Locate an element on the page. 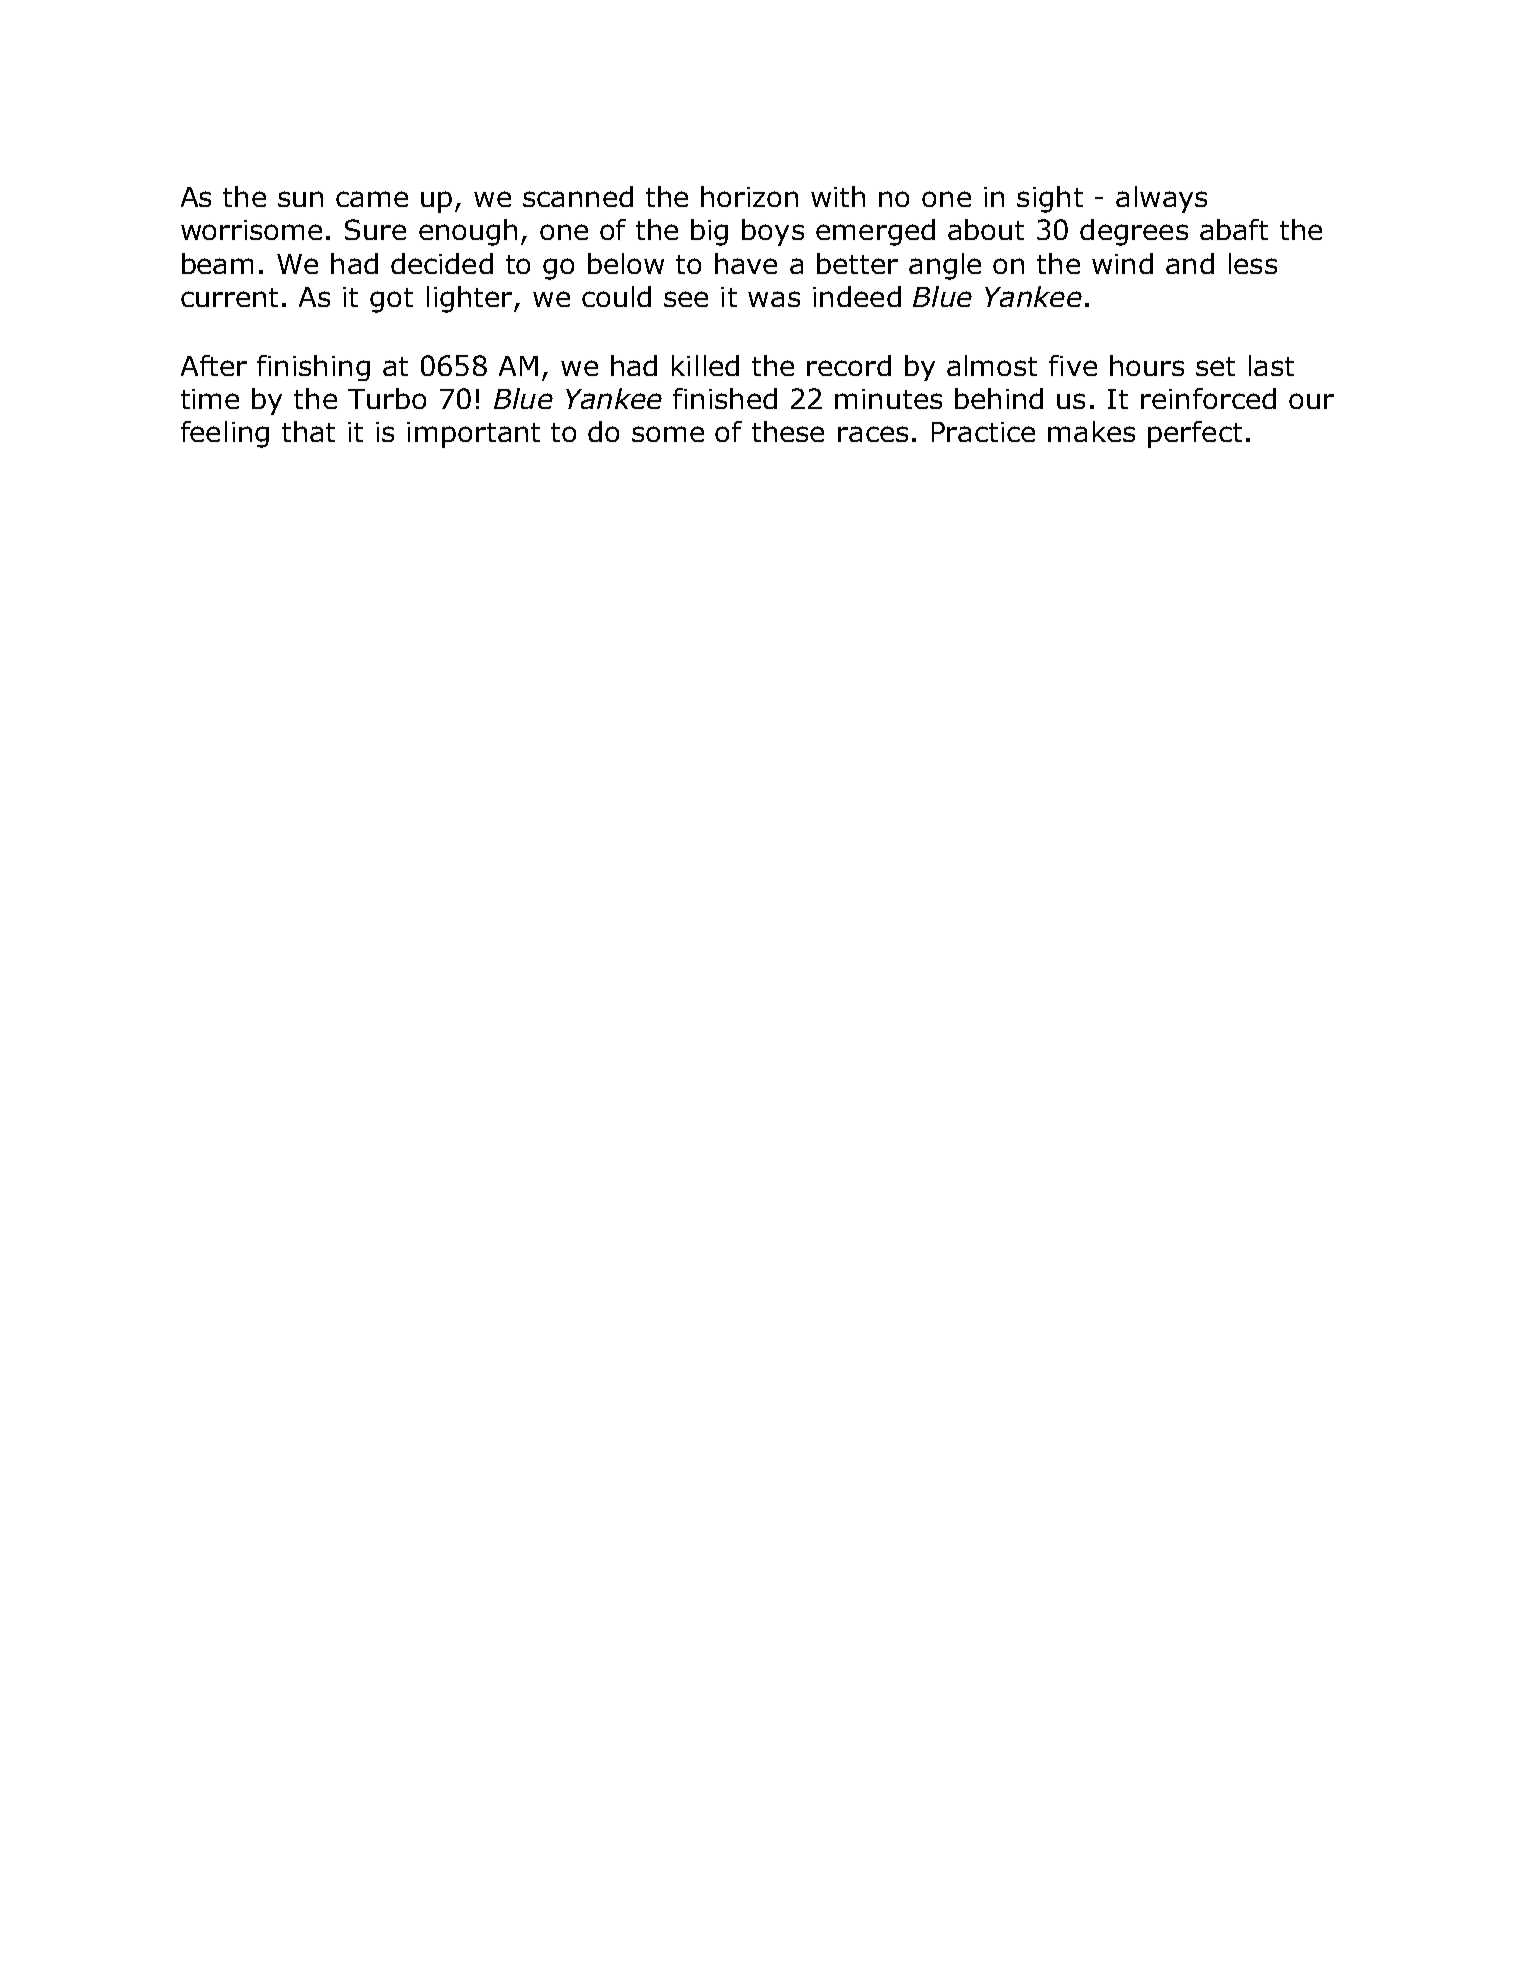 Image resolution: width=1528 pixels, height=1978 pixels. came is located at coordinates (372, 199).
